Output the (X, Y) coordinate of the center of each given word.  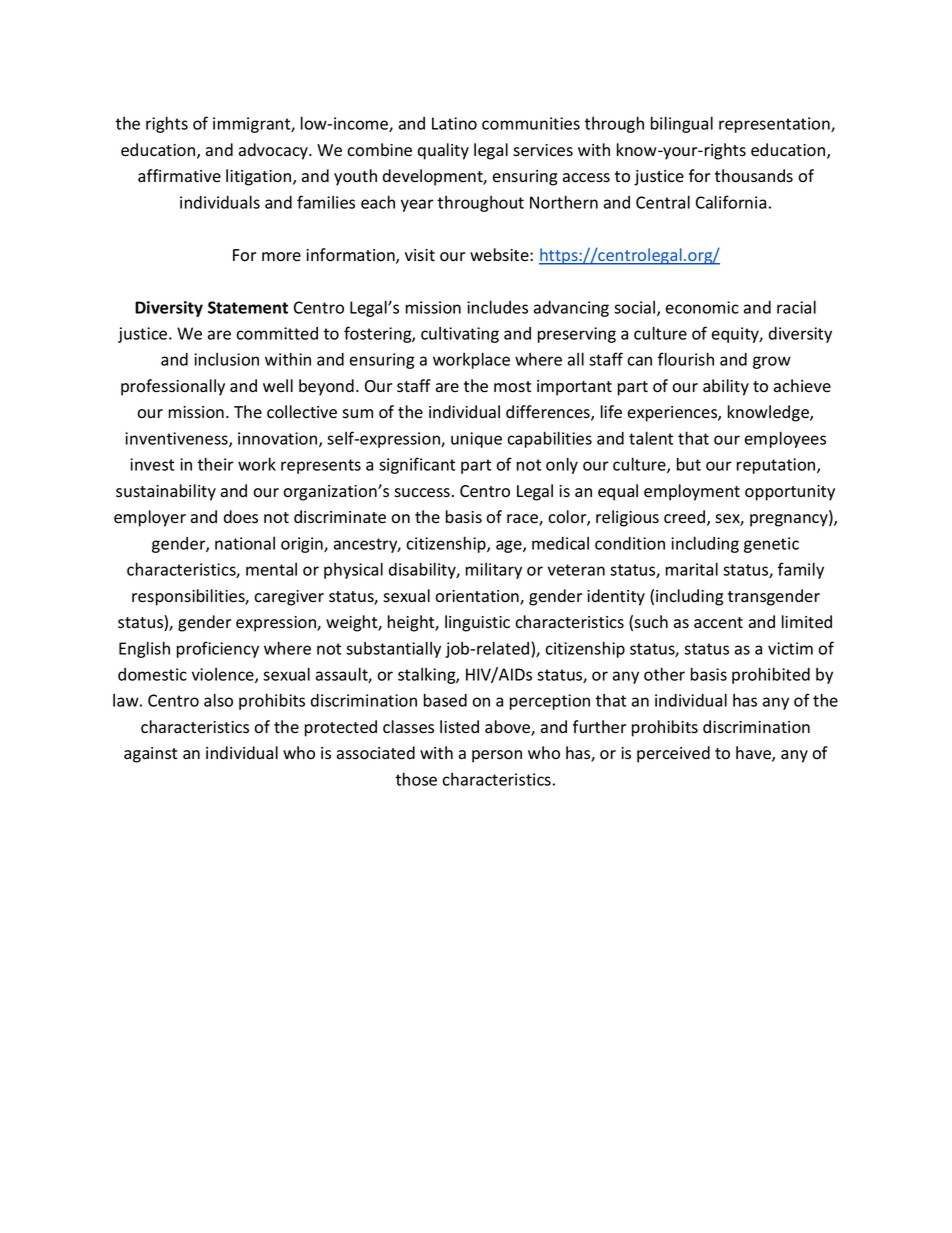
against (150, 755)
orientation (478, 597)
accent (718, 623)
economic (702, 307)
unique (476, 440)
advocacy (274, 151)
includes (497, 307)
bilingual (682, 124)
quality (443, 151)
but (689, 464)
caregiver (289, 598)
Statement (248, 307)
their (215, 464)
